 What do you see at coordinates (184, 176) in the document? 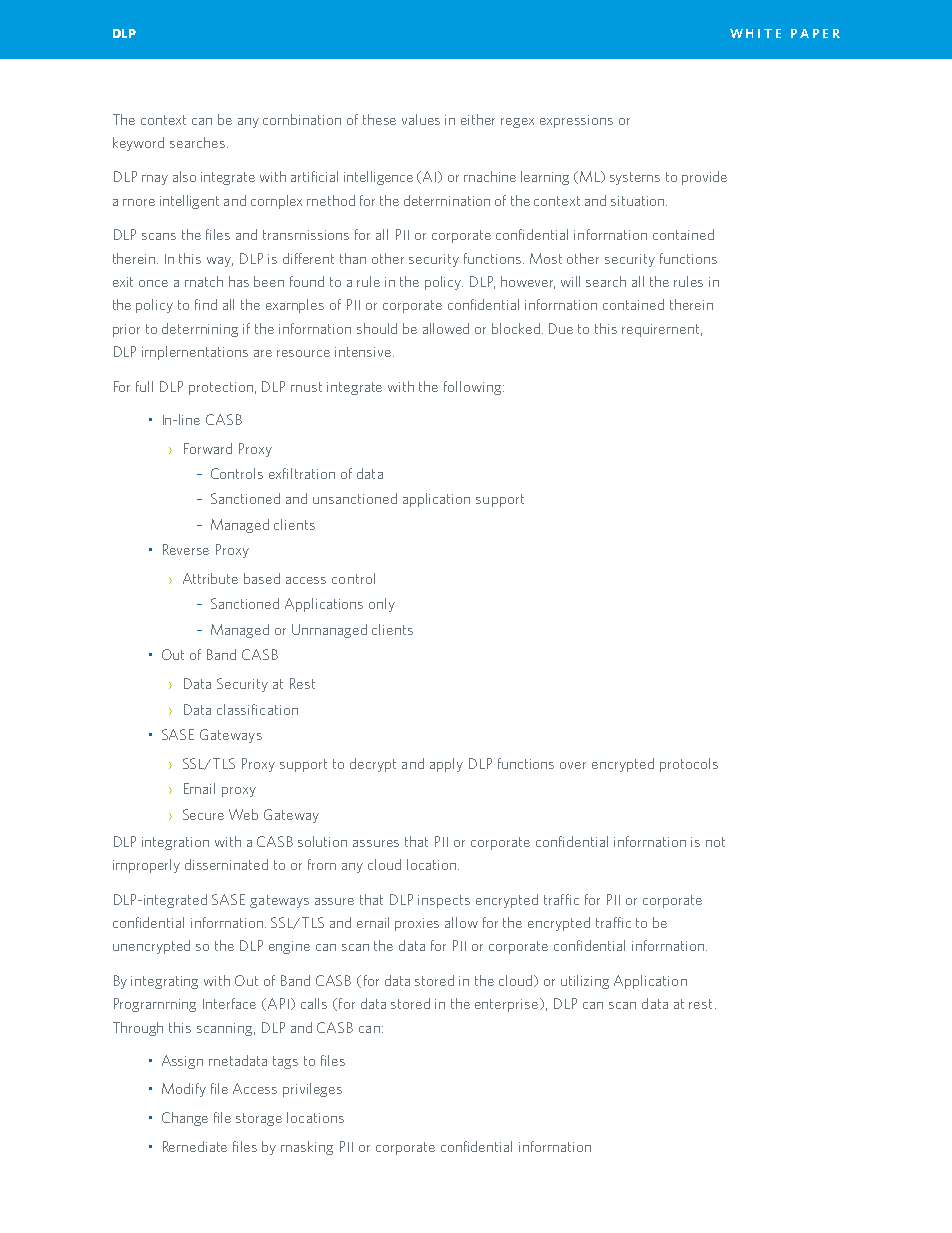
I see `also` at bounding box center [184, 176].
